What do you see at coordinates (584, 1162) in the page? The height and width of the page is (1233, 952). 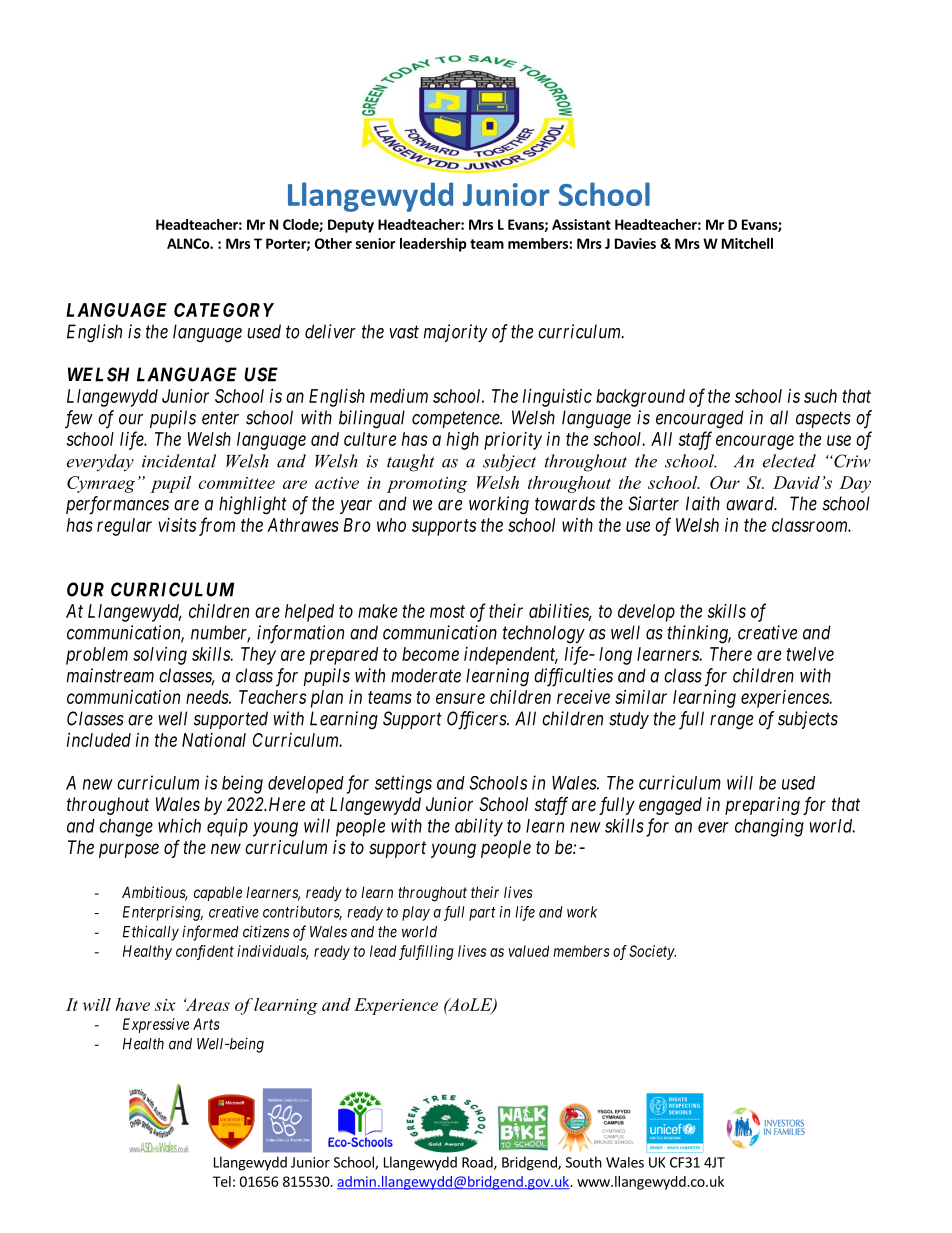 I see `South` at bounding box center [584, 1162].
